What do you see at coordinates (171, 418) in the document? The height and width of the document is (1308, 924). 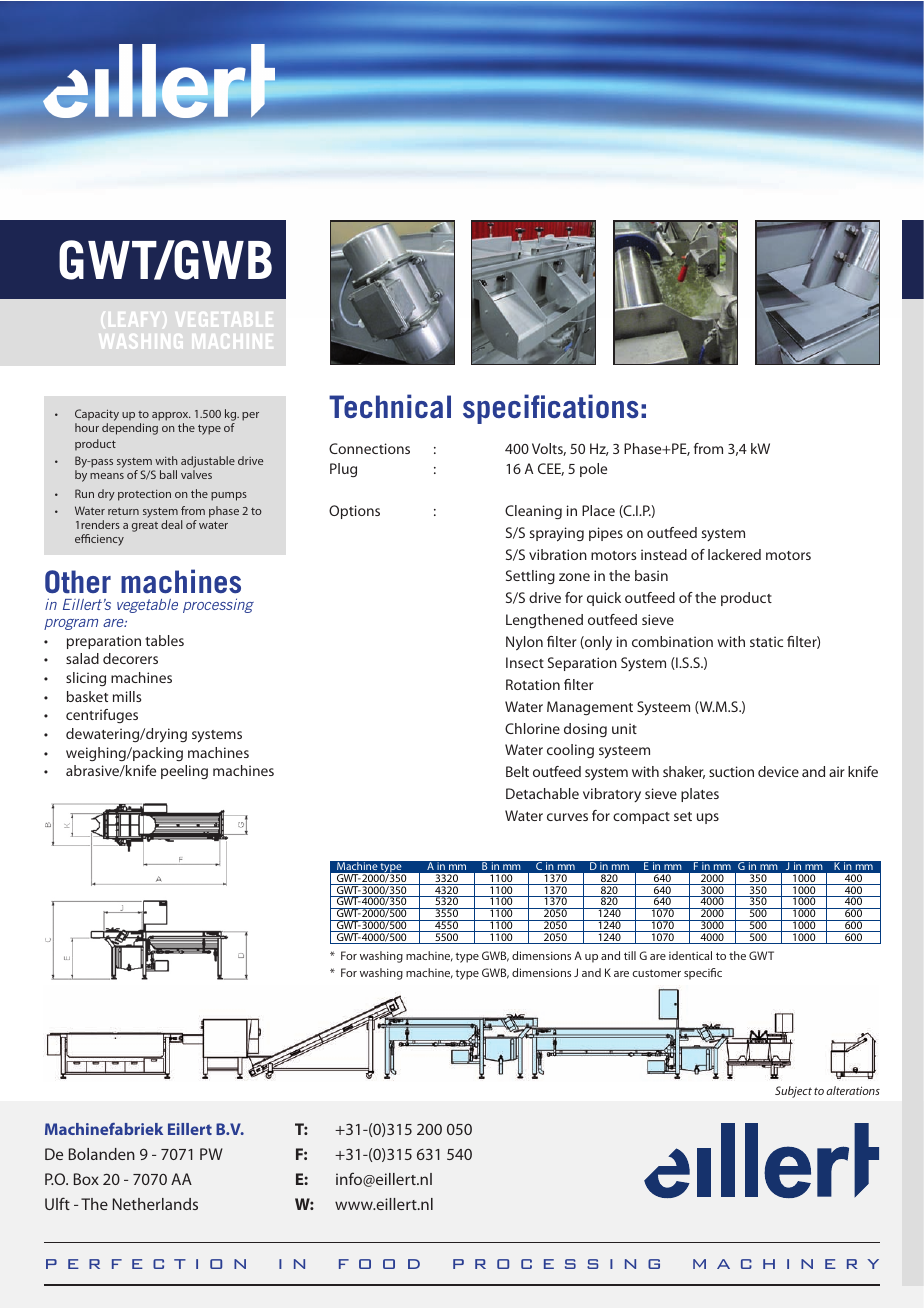 I see `approx` at bounding box center [171, 418].
